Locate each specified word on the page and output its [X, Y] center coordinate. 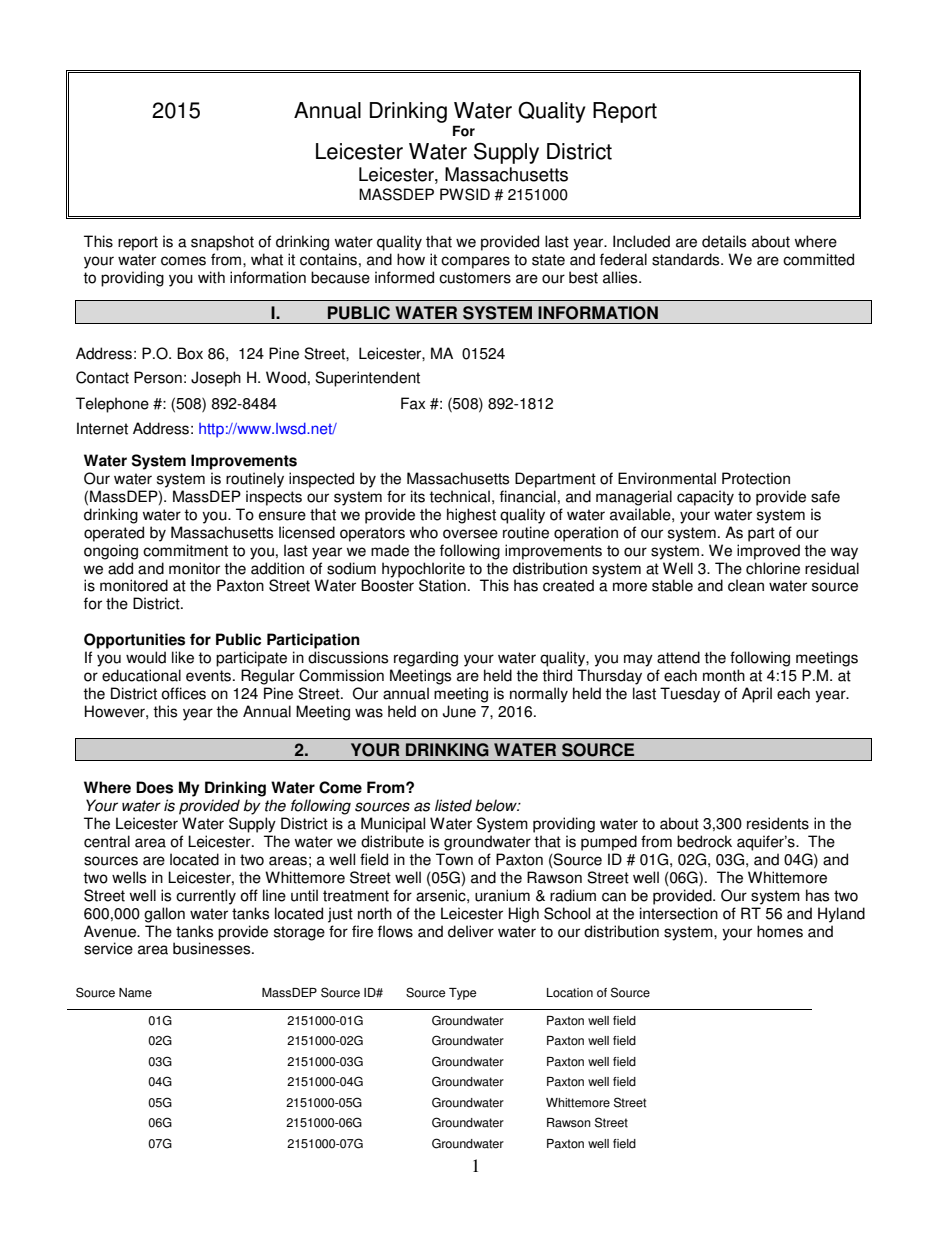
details [724, 241]
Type [462, 994]
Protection [756, 478]
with [211, 277]
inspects [274, 498]
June [459, 711]
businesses [213, 948]
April [757, 695]
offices [183, 693]
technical [459, 496]
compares [475, 262]
